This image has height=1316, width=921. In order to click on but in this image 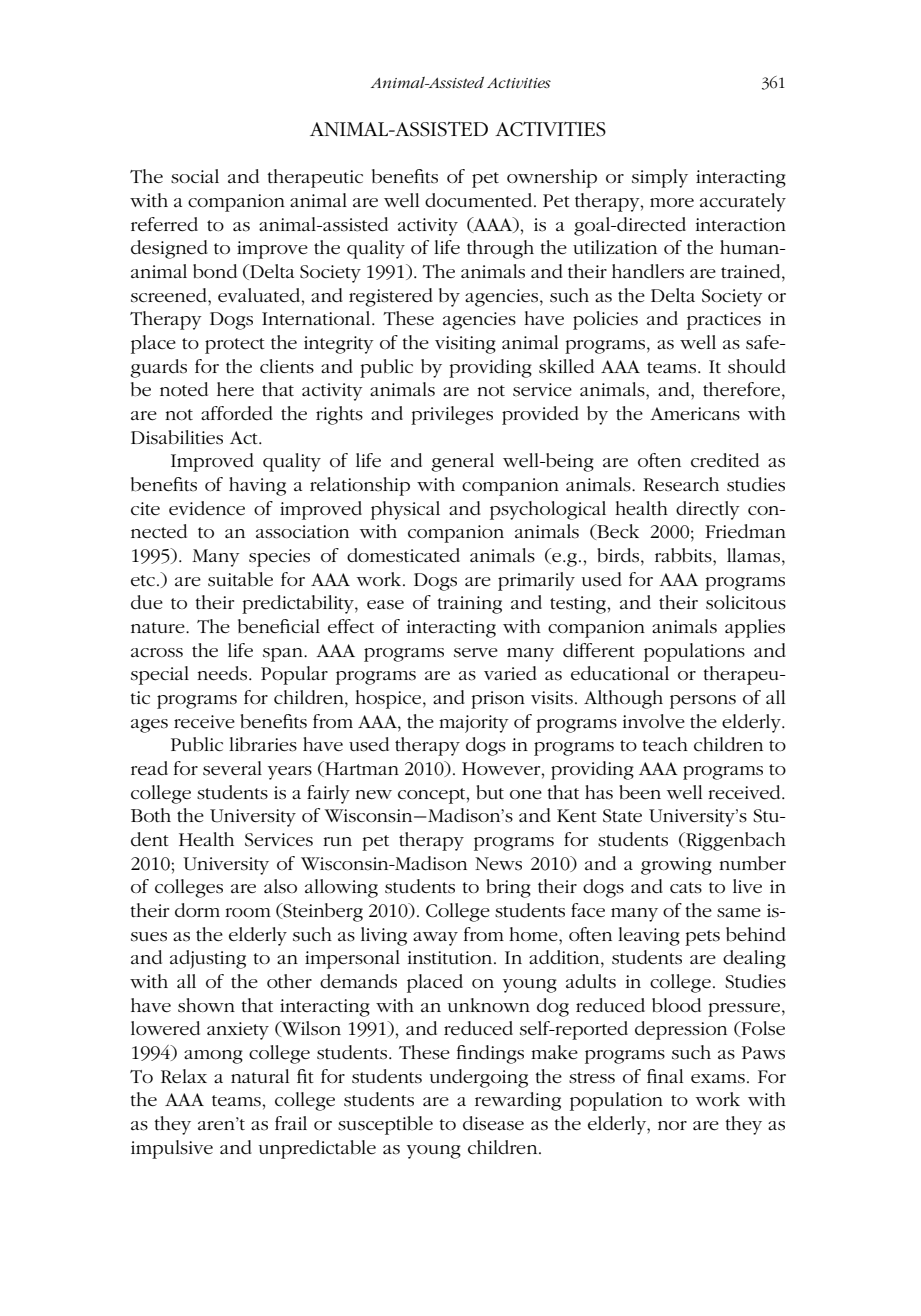, I will do `click(490, 792)`.
